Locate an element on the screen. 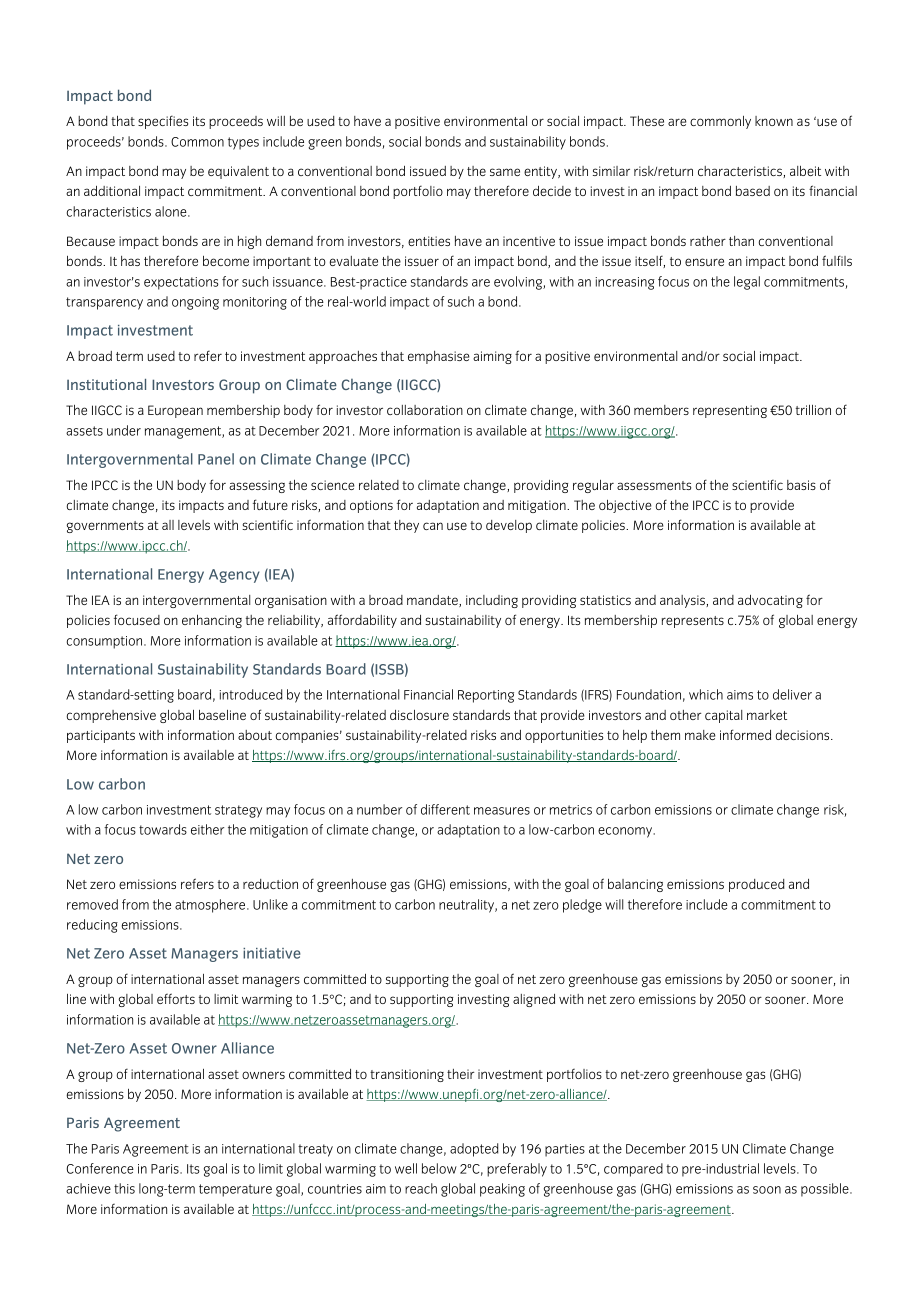 The height and width of the screenshot is (1308, 924). same is located at coordinates (505, 172).
